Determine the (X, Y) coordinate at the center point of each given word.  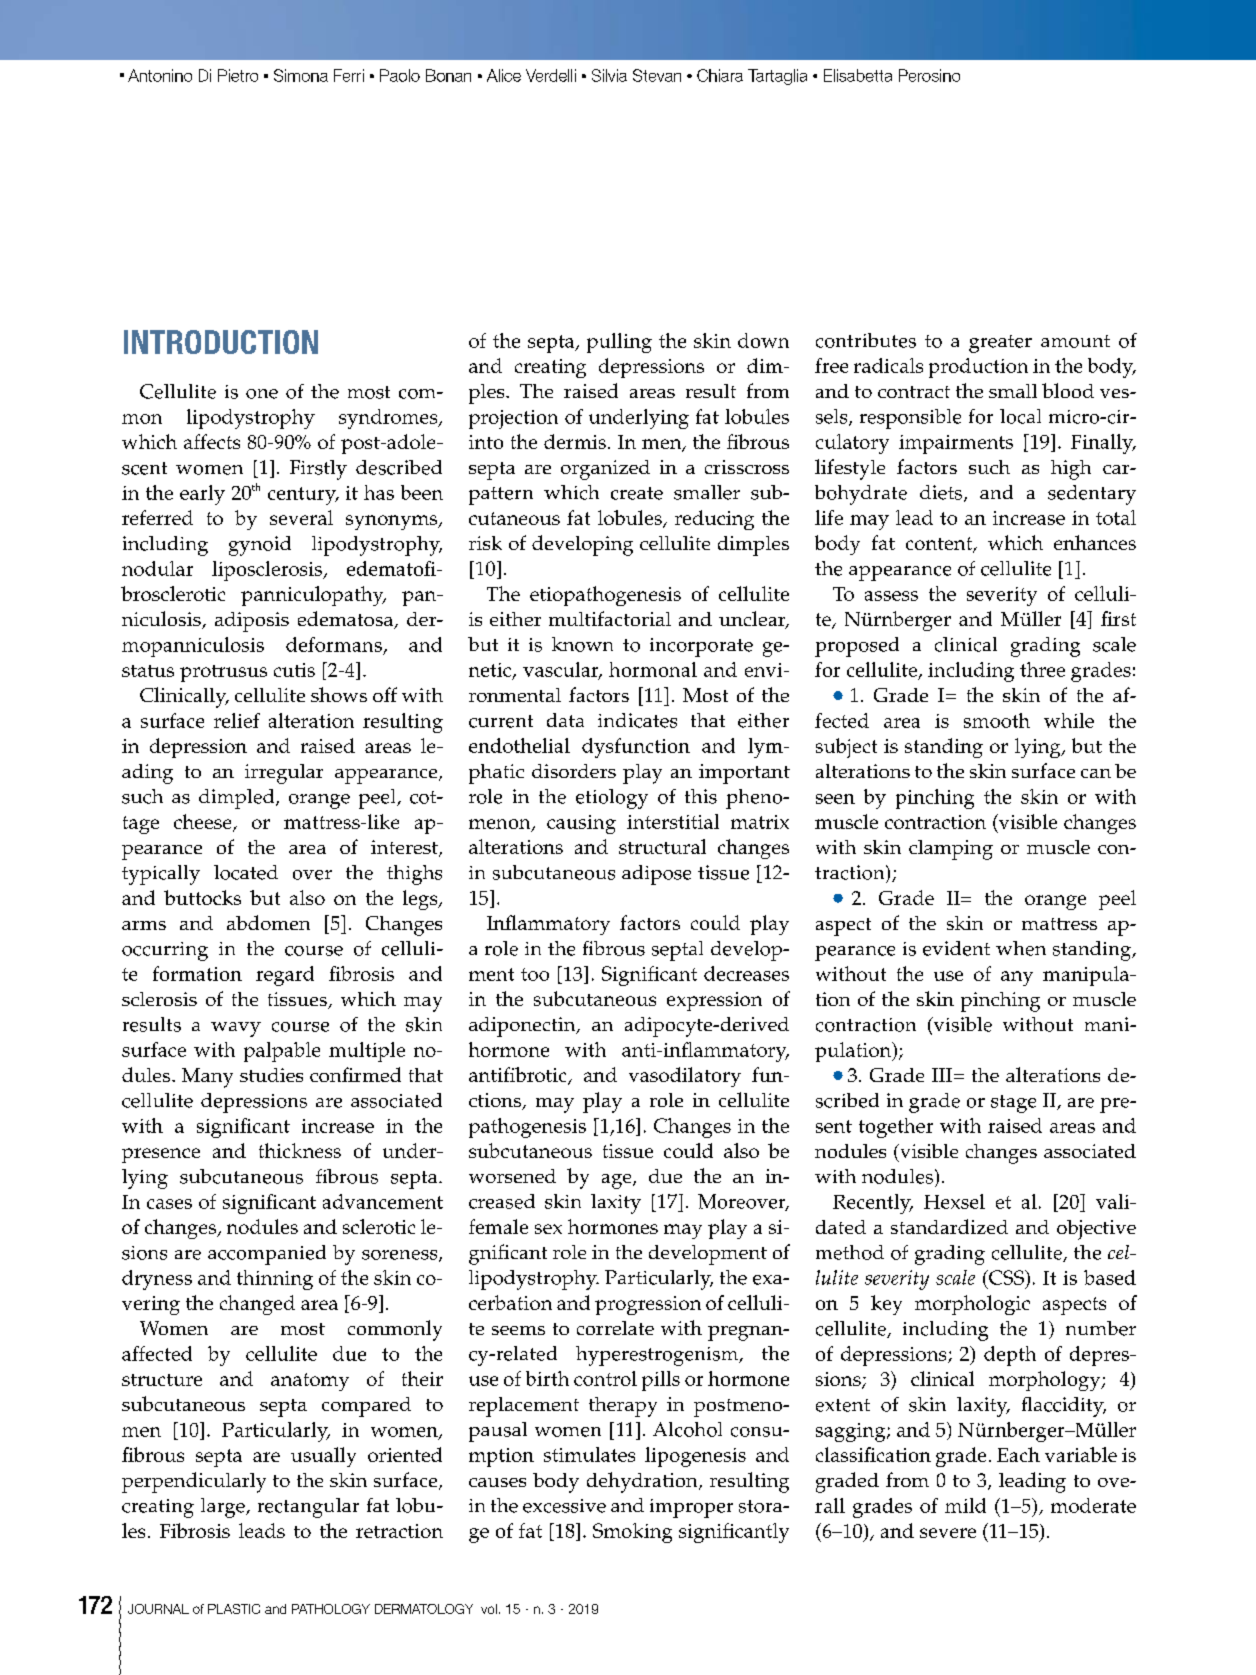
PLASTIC (234, 1609)
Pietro (238, 75)
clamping (951, 850)
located (246, 872)
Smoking (632, 1533)
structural (662, 846)
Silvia (609, 75)
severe (948, 1533)
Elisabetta (858, 75)
